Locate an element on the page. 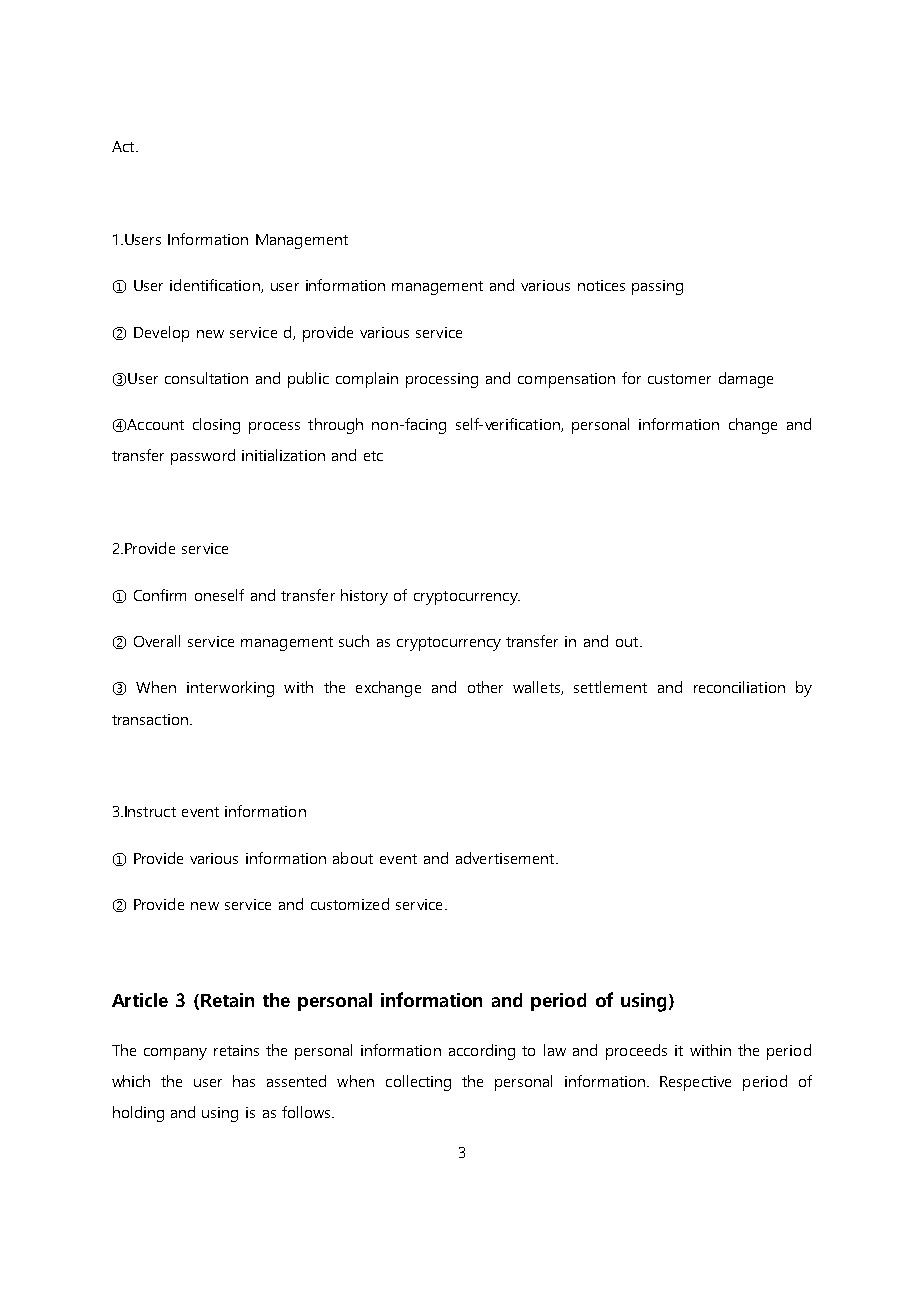 The width and height of the document is (924, 1308). Confirm is located at coordinates (160, 595).
